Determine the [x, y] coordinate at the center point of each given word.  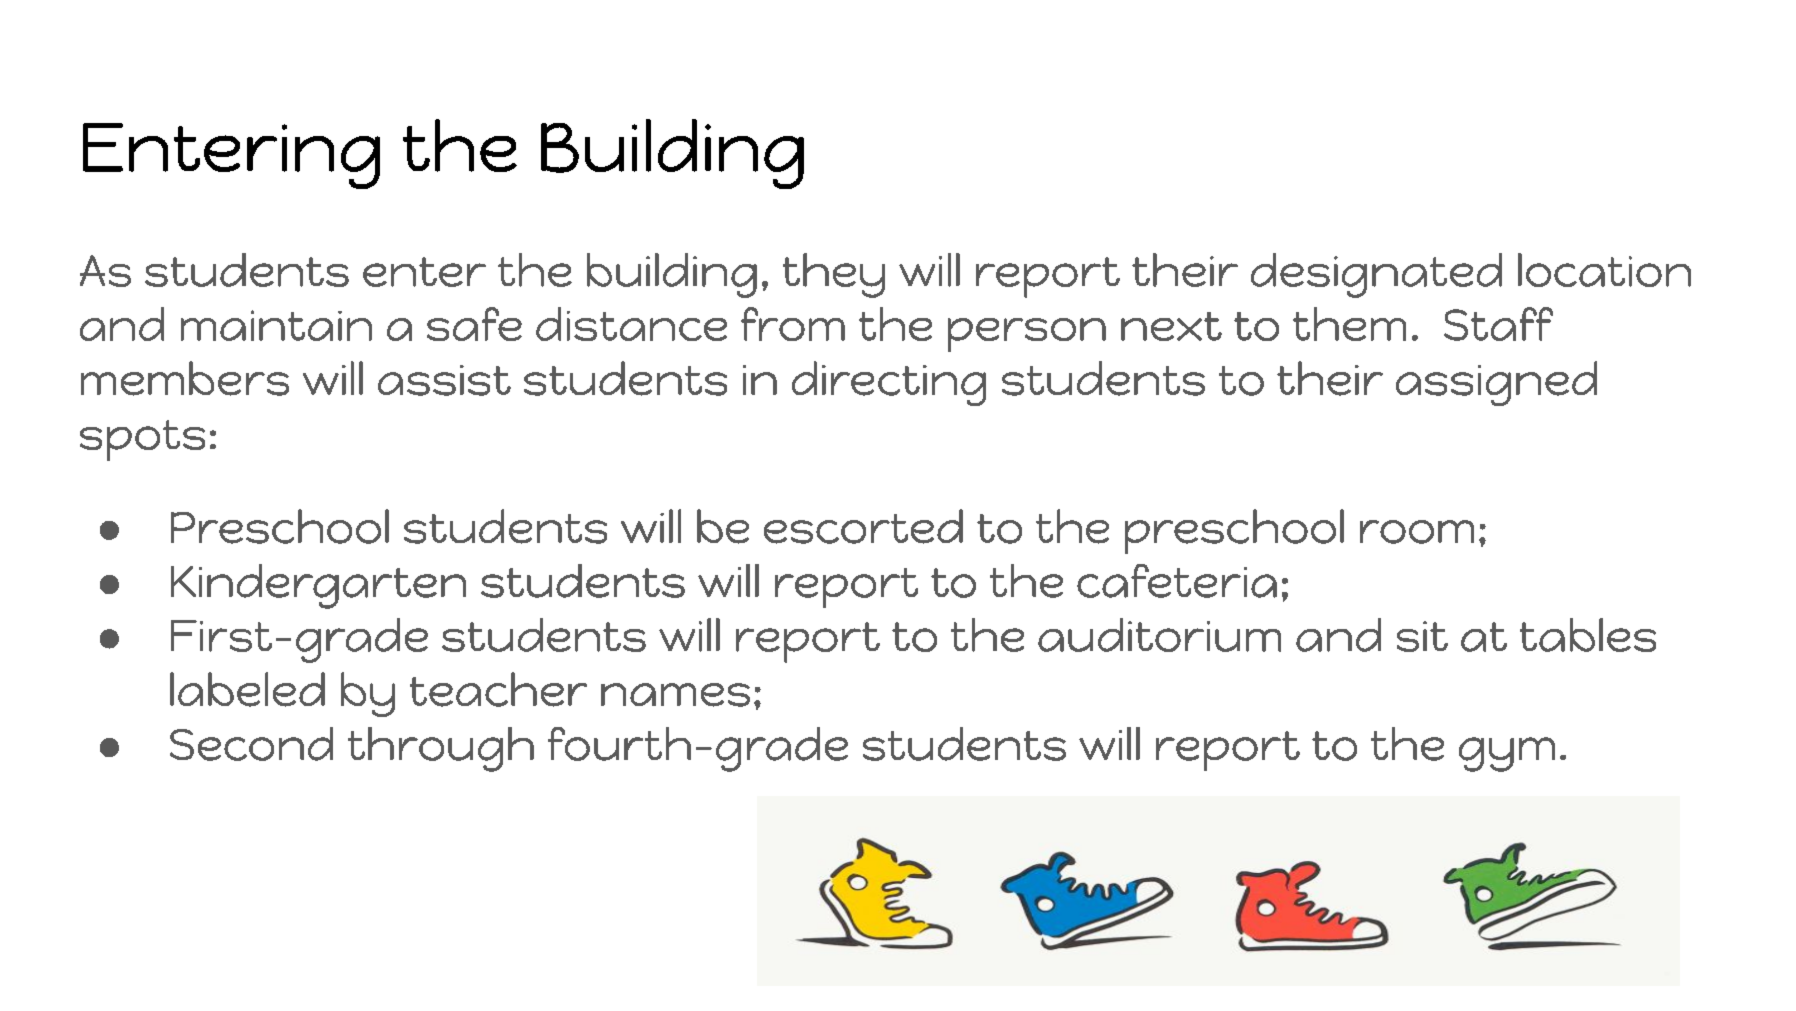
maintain [276, 325]
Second [251, 744]
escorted [863, 526]
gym [1507, 754]
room [1417, 532]
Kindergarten [318, 586]
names [675, 695]
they [834, 275]
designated [1376, 275]
